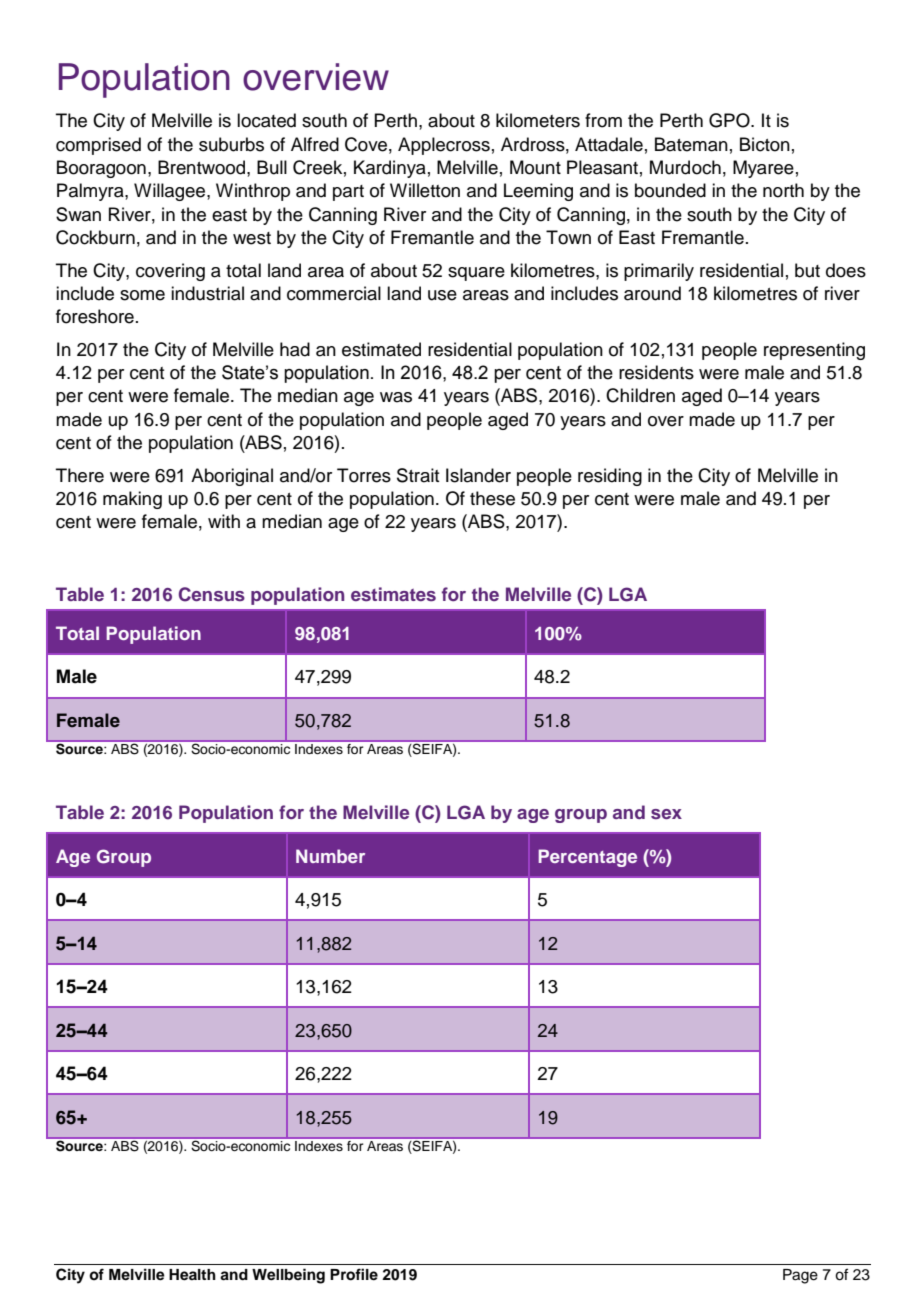 The width and height of the document is (924, 1308). I want to click on Number, so click(330, 856).
